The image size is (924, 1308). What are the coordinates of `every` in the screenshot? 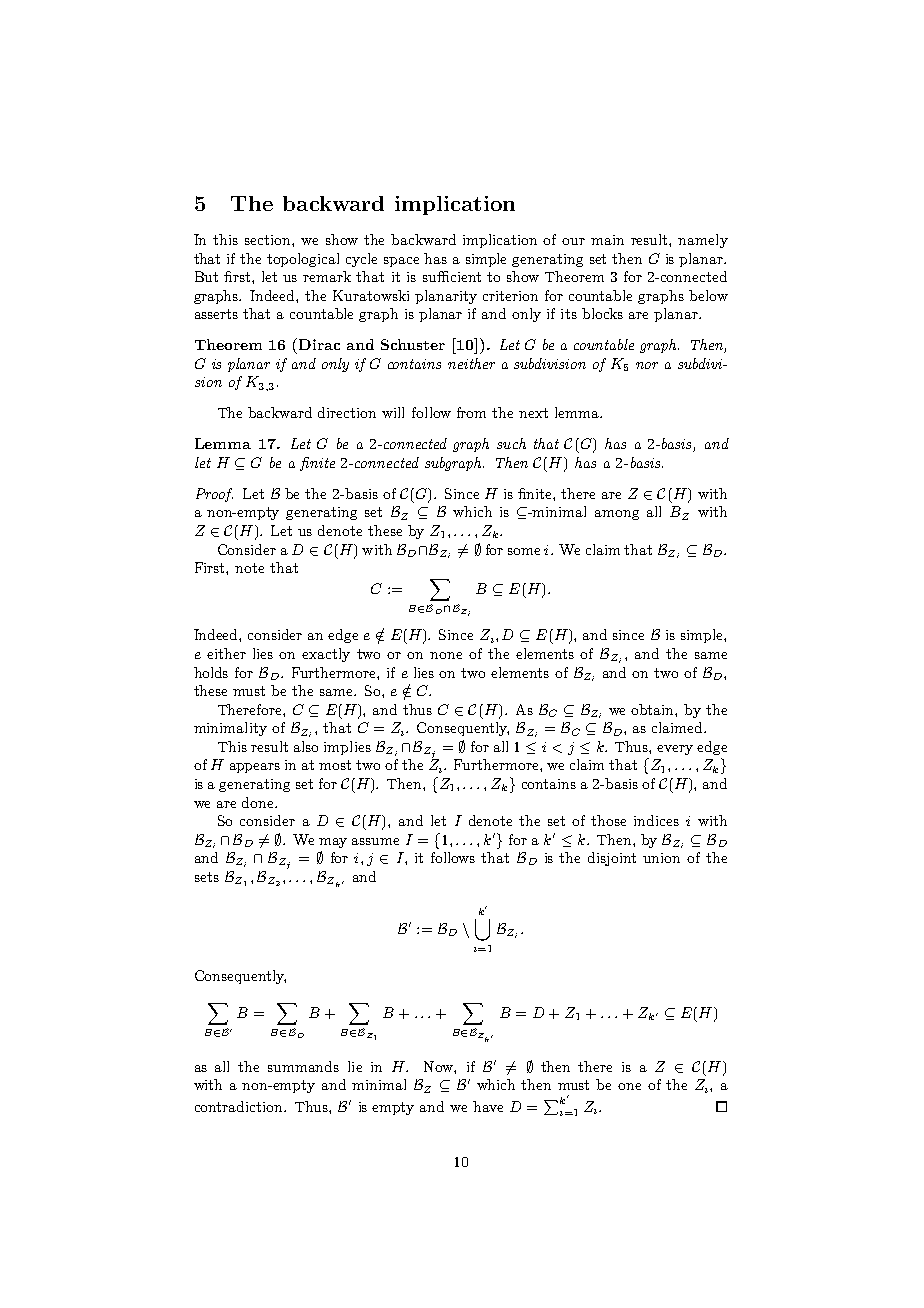 It's located at (675, 750).
